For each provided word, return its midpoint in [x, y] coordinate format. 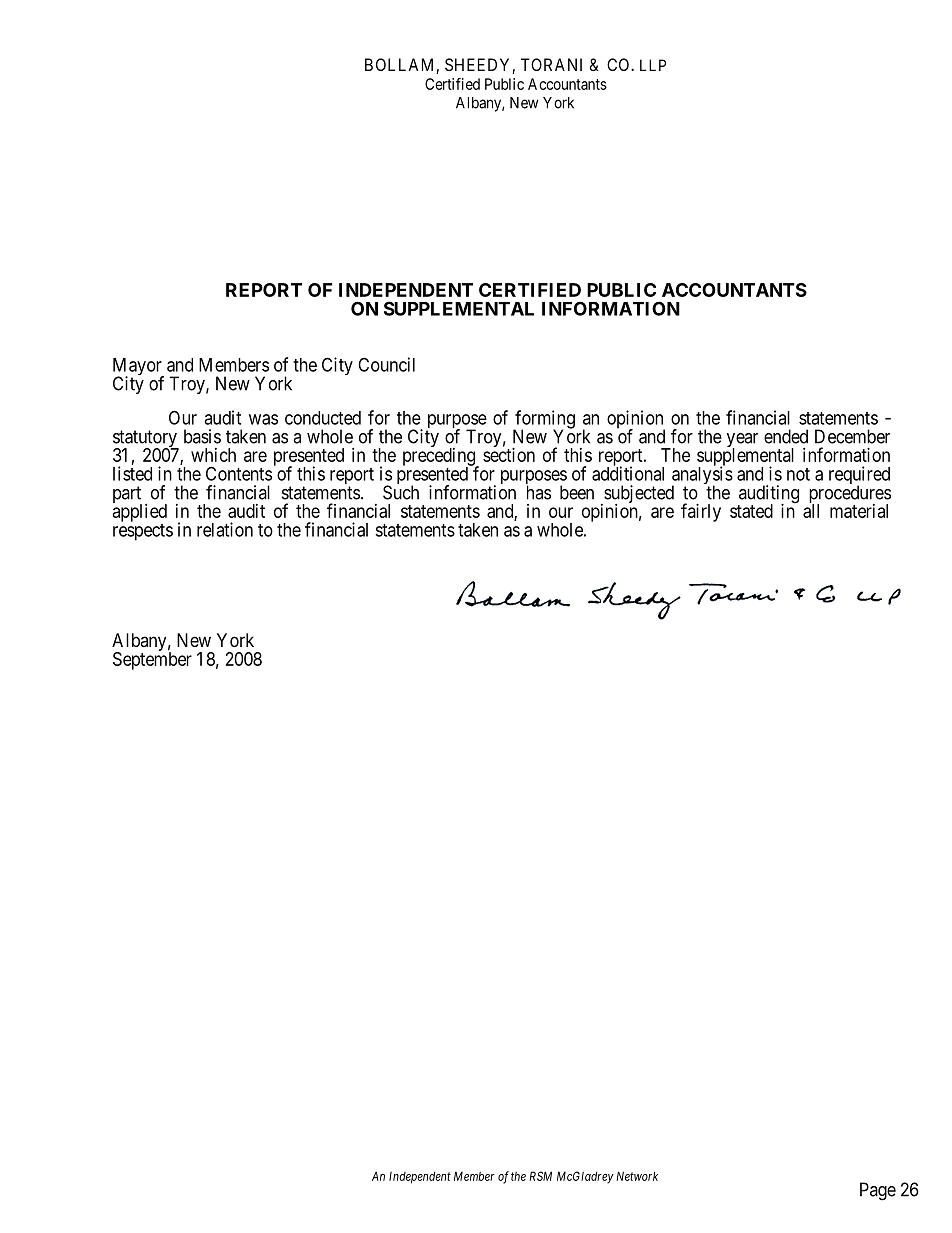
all [811, 511]
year [742, 441]
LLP [653, 65]
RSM [540, 1176]
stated [751, 511]
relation [225, 529]
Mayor [138, 368]
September [152, 660]
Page [878, 1191]
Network [637, 1176]
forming [544, 420]
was [263, 419]
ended [786, 436]
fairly [701, 512]
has [539, 492]
